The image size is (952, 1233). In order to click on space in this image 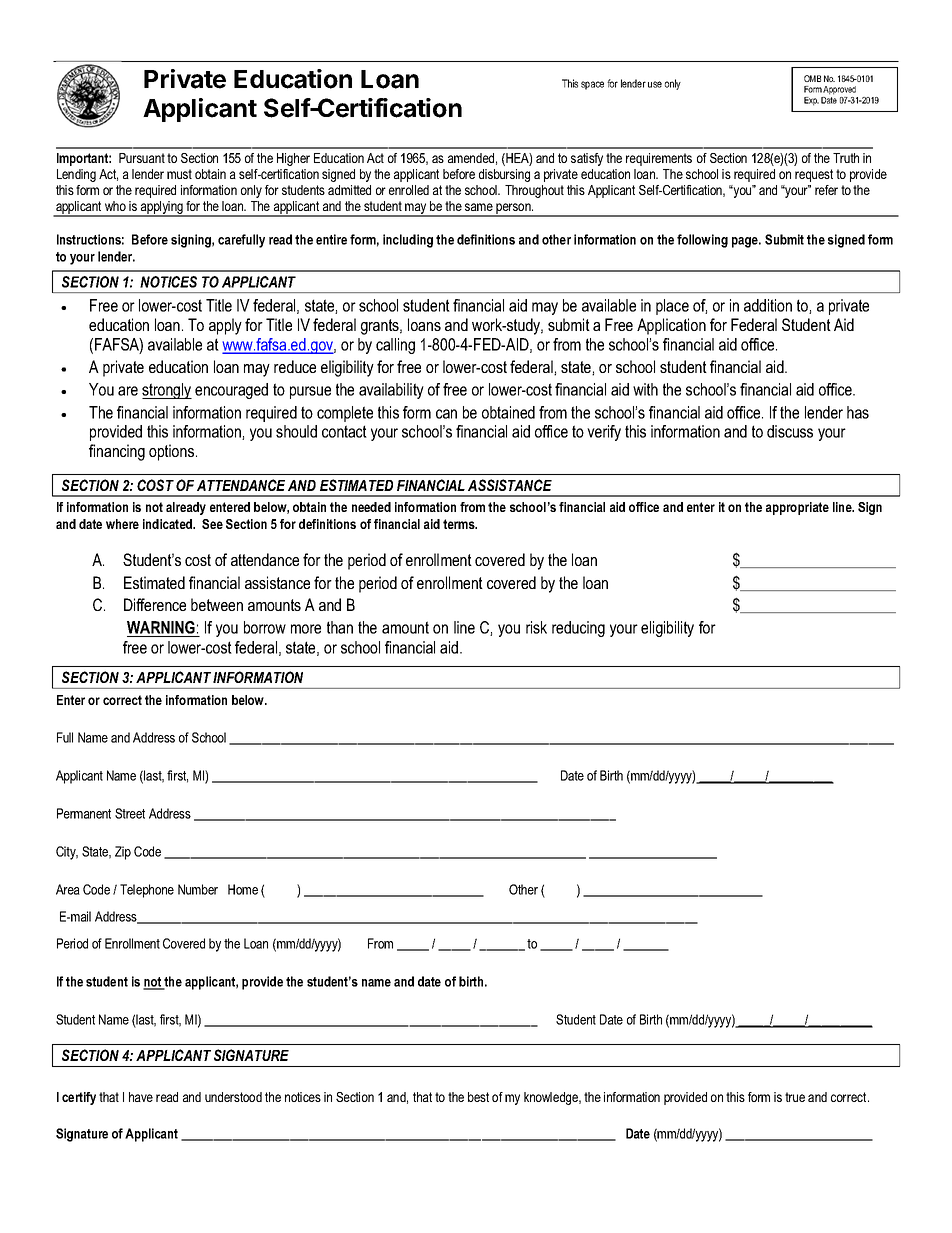, I will do `click(592, 85)`.
